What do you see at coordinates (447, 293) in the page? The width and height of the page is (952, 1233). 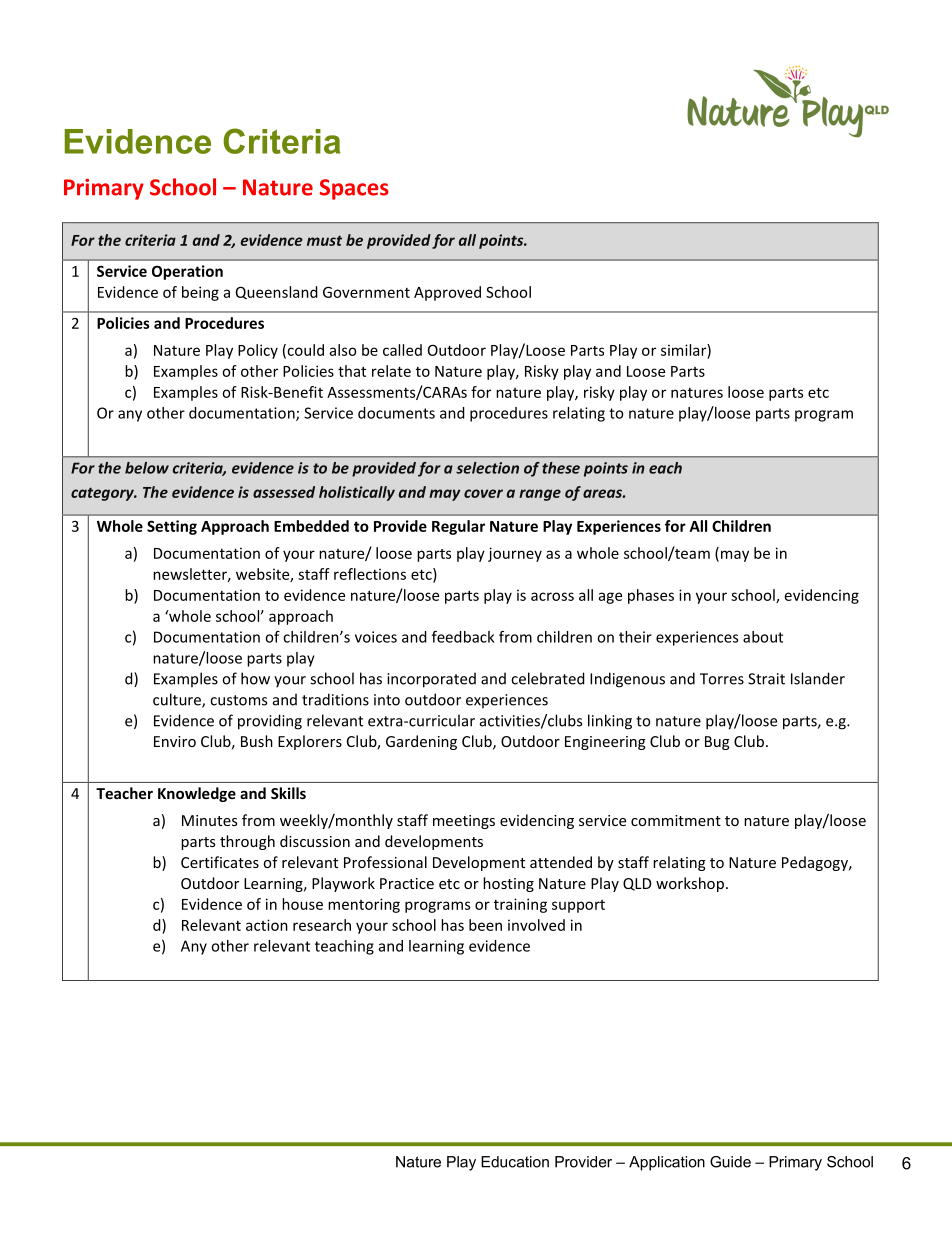 I see `Approved` at bounding box center [447, 293].
